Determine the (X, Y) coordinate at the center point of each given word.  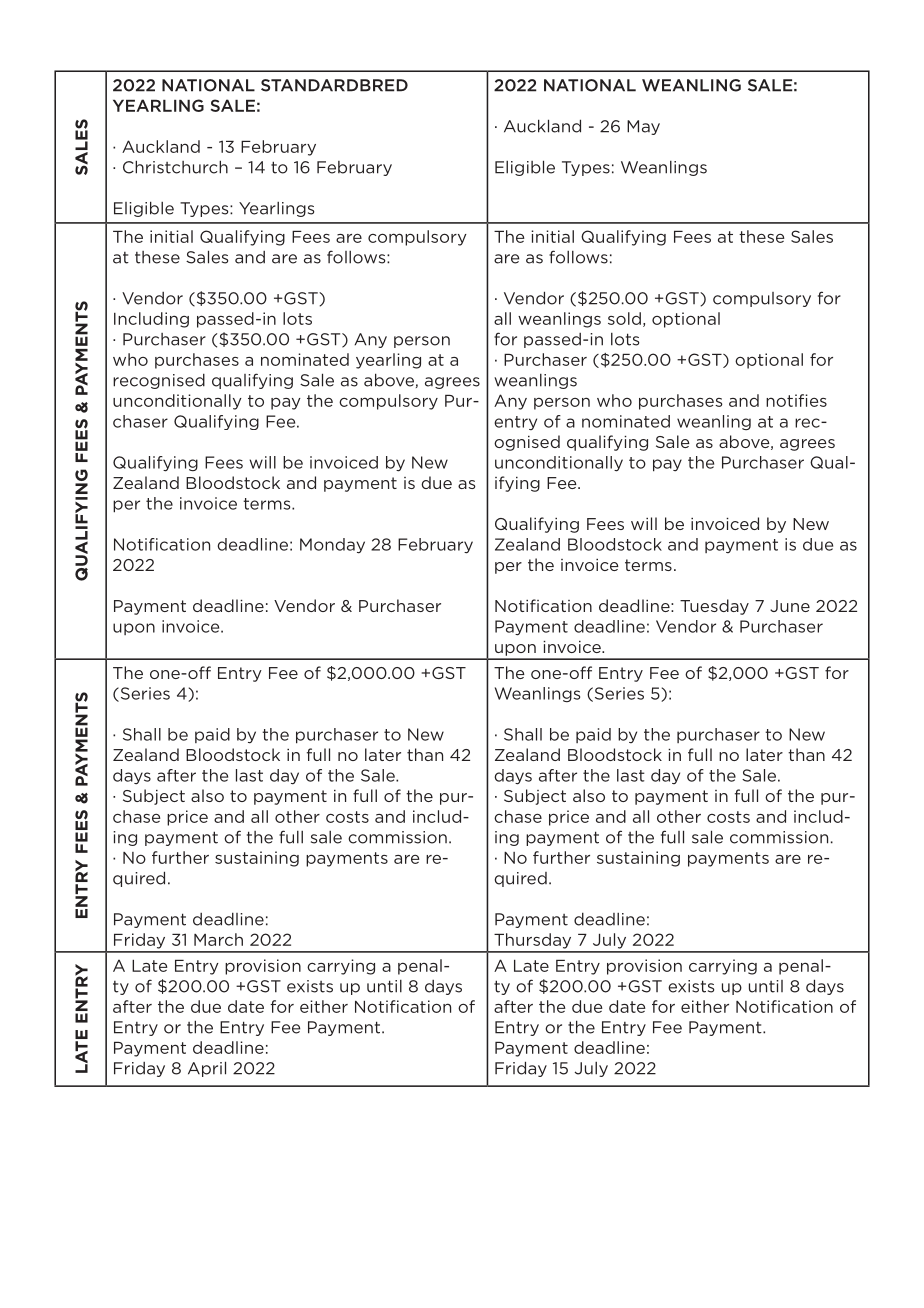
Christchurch (175, 167)
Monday (332, 546)
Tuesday (714, 607)
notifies (796, 400)
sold (624, 318)
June (790, 606)
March (218, 939)
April (207, 1069)
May (643, 127)
